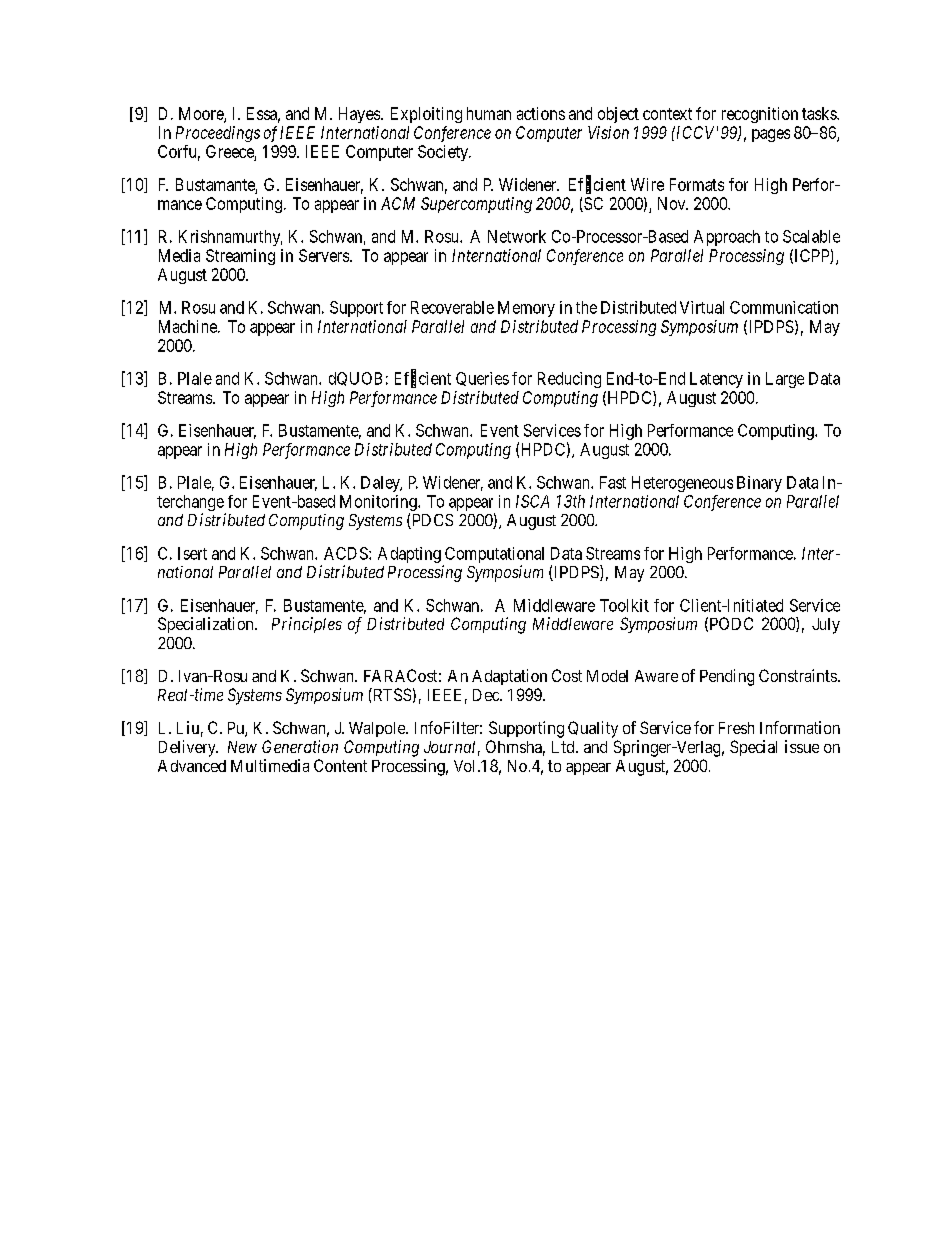 The image size is (952, 1233). I want to click on Binary, so click(759, 484).
